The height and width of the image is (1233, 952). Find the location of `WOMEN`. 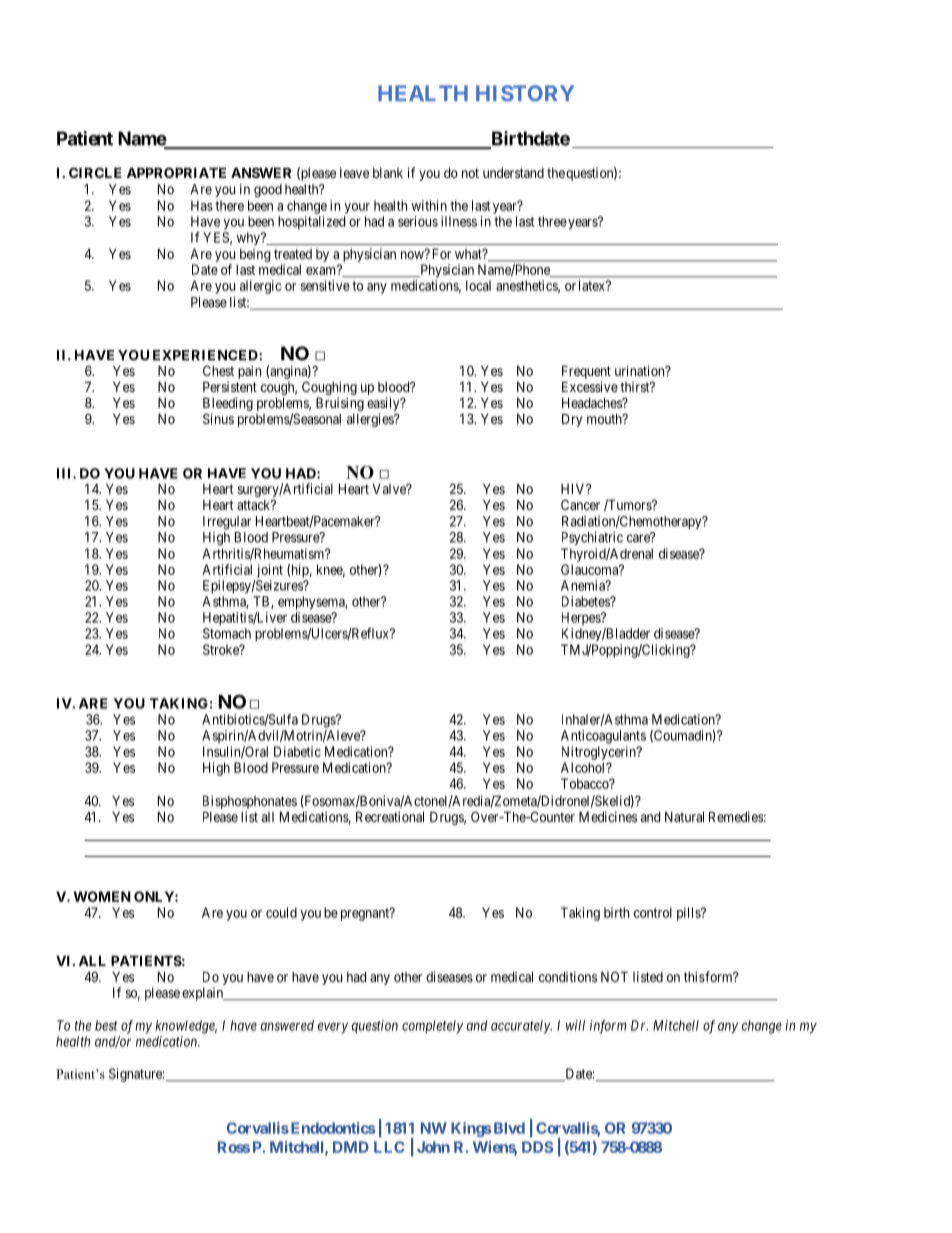

WOMEN is located at coordinates (102, 896).
